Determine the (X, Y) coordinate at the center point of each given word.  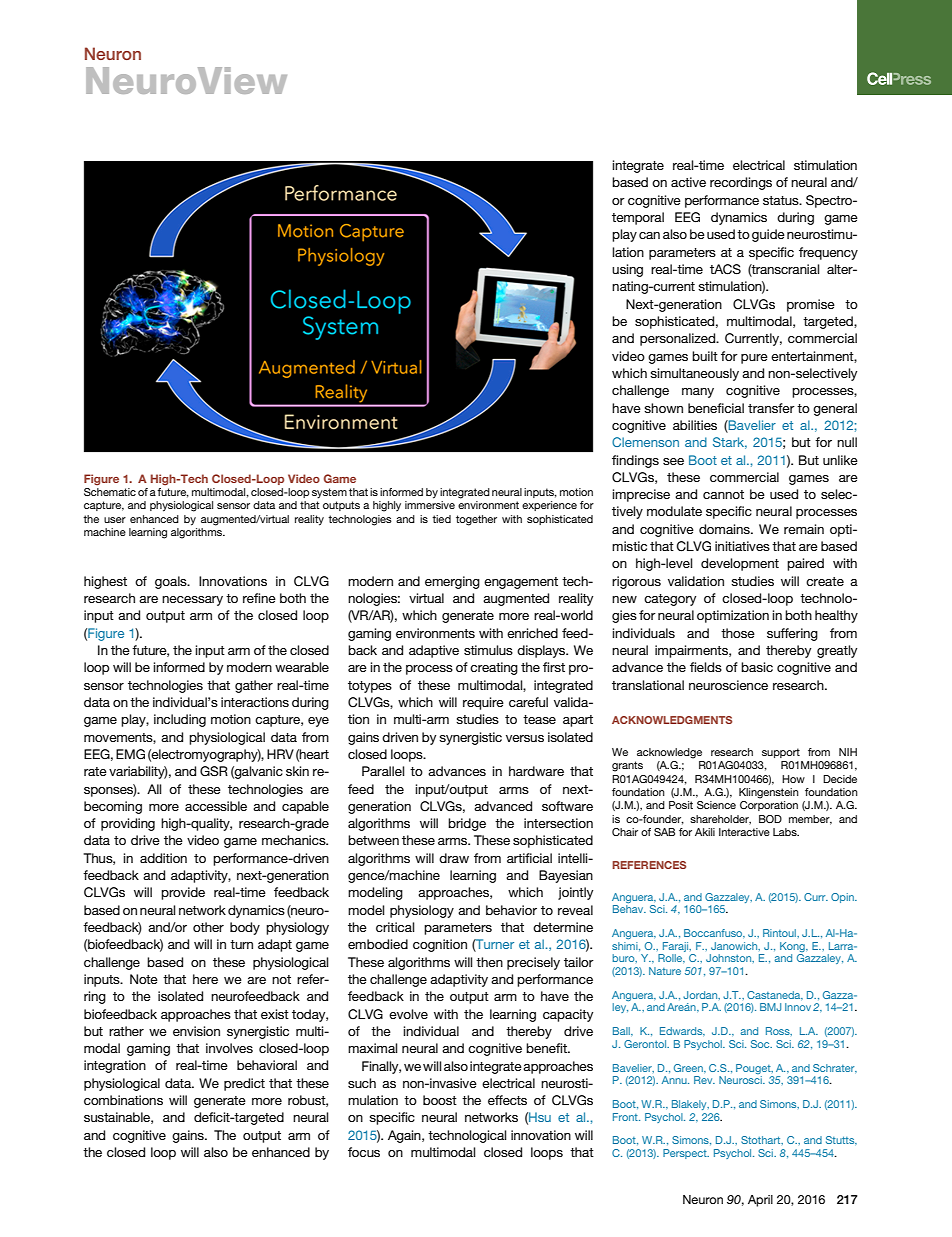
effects (507, 1100)
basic (757, 667)
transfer (771, 408)
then (489, 962)
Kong (793, 947)
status (782, 200)
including (180, 720)
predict (244, 1084)
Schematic (110, 492)
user (115, 520)
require (483, 703)
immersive (430, 505)
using (627, 270)
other (208, 927)
